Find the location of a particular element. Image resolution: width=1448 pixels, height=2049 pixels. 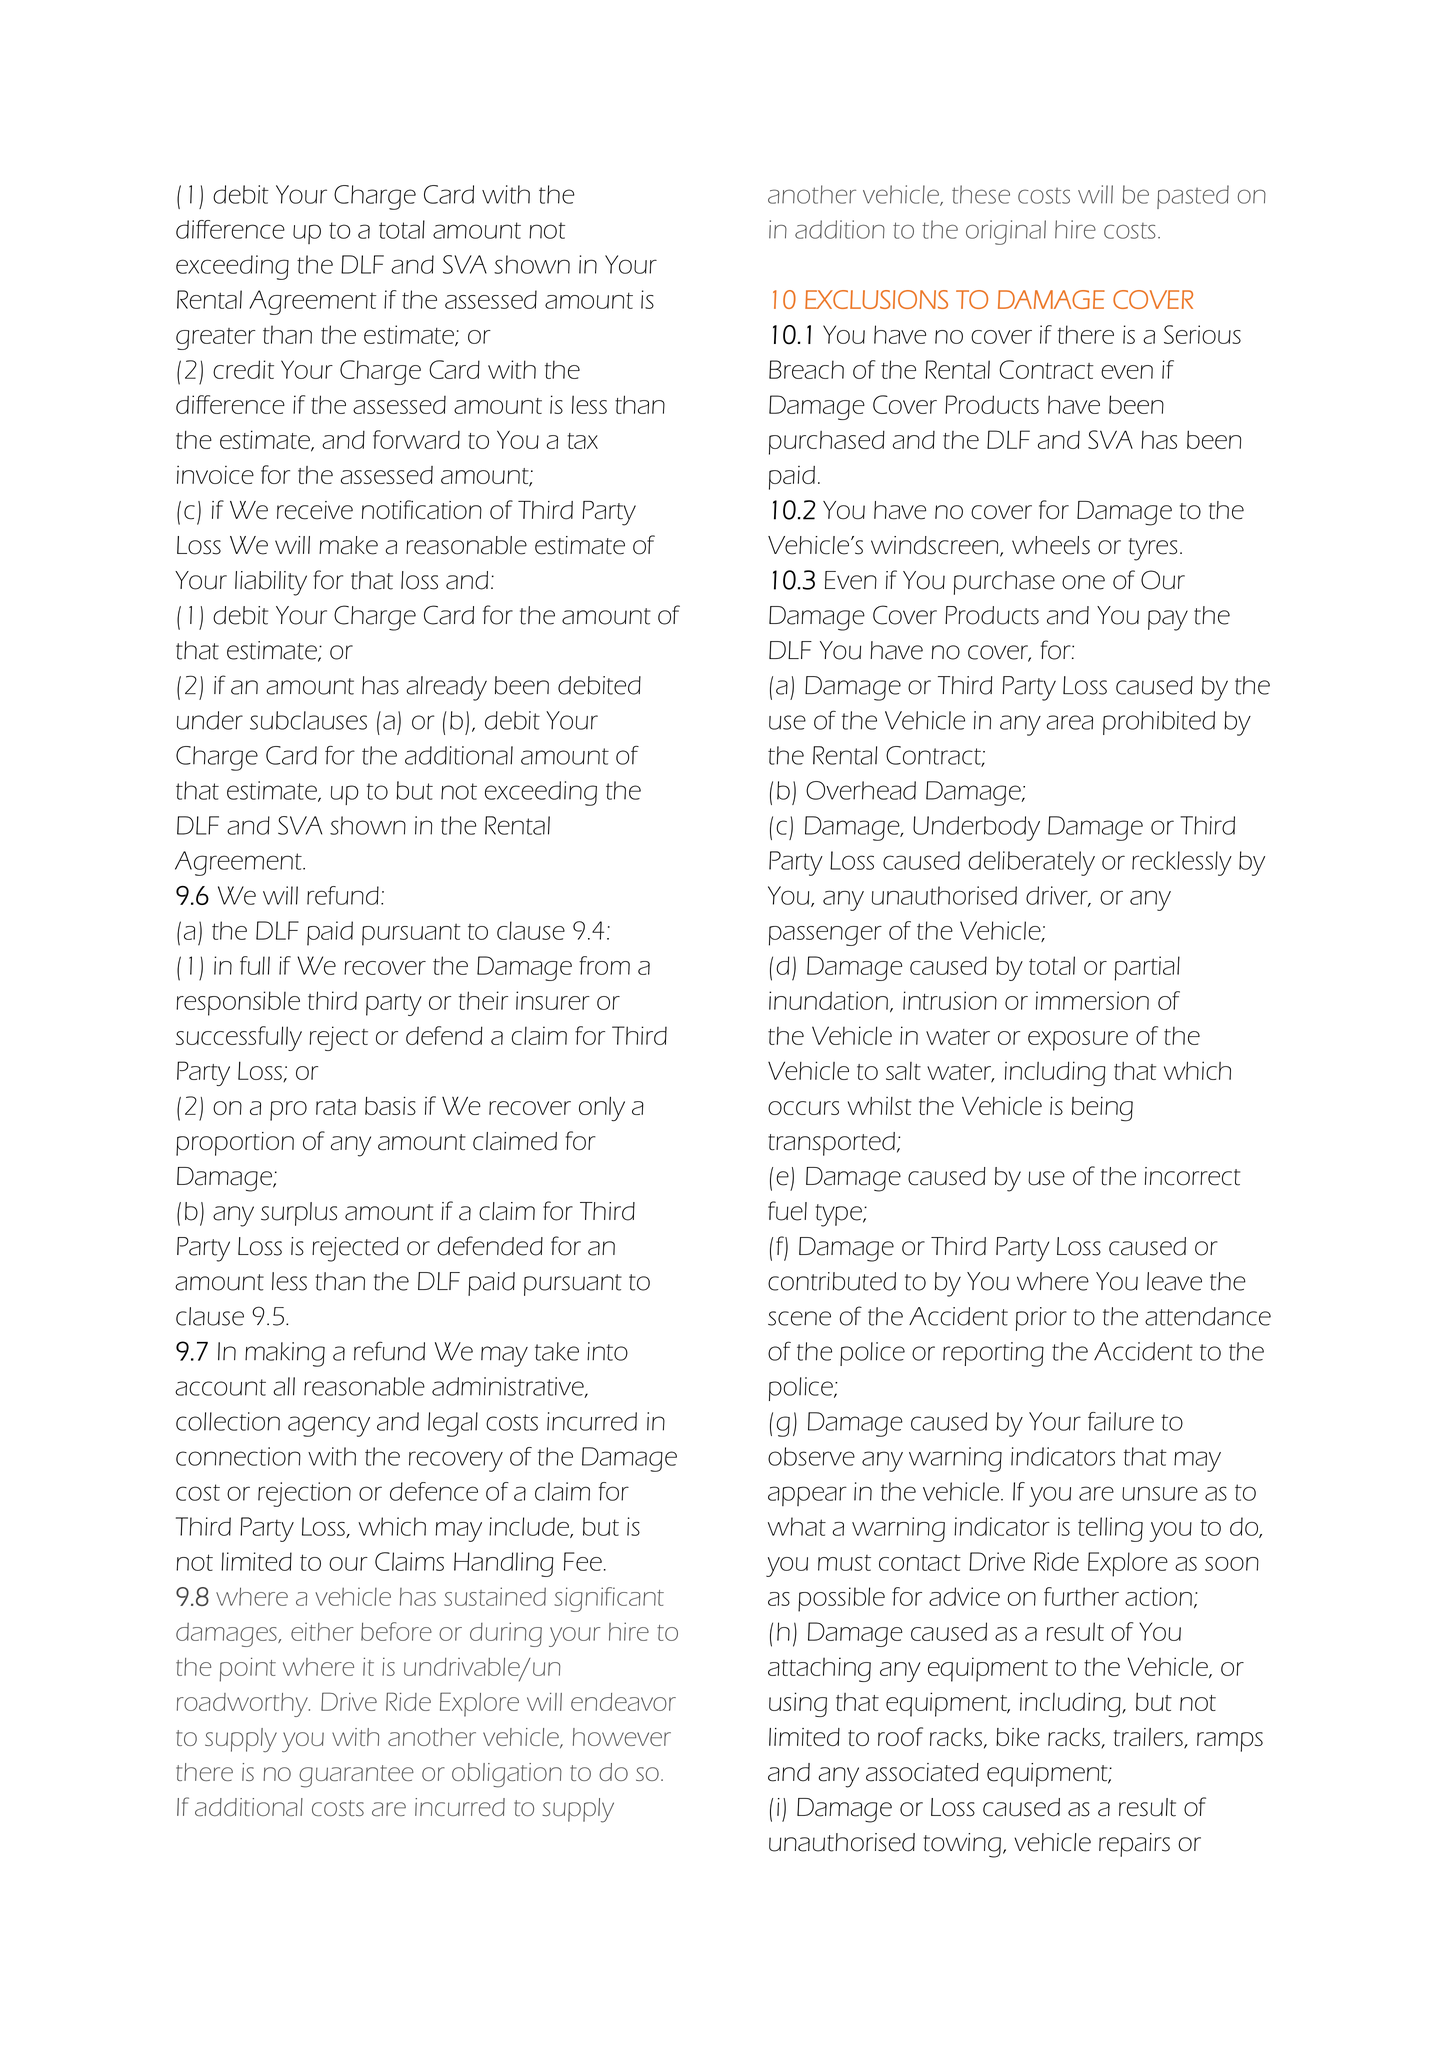

area is located at coordinates (1070, 722).
